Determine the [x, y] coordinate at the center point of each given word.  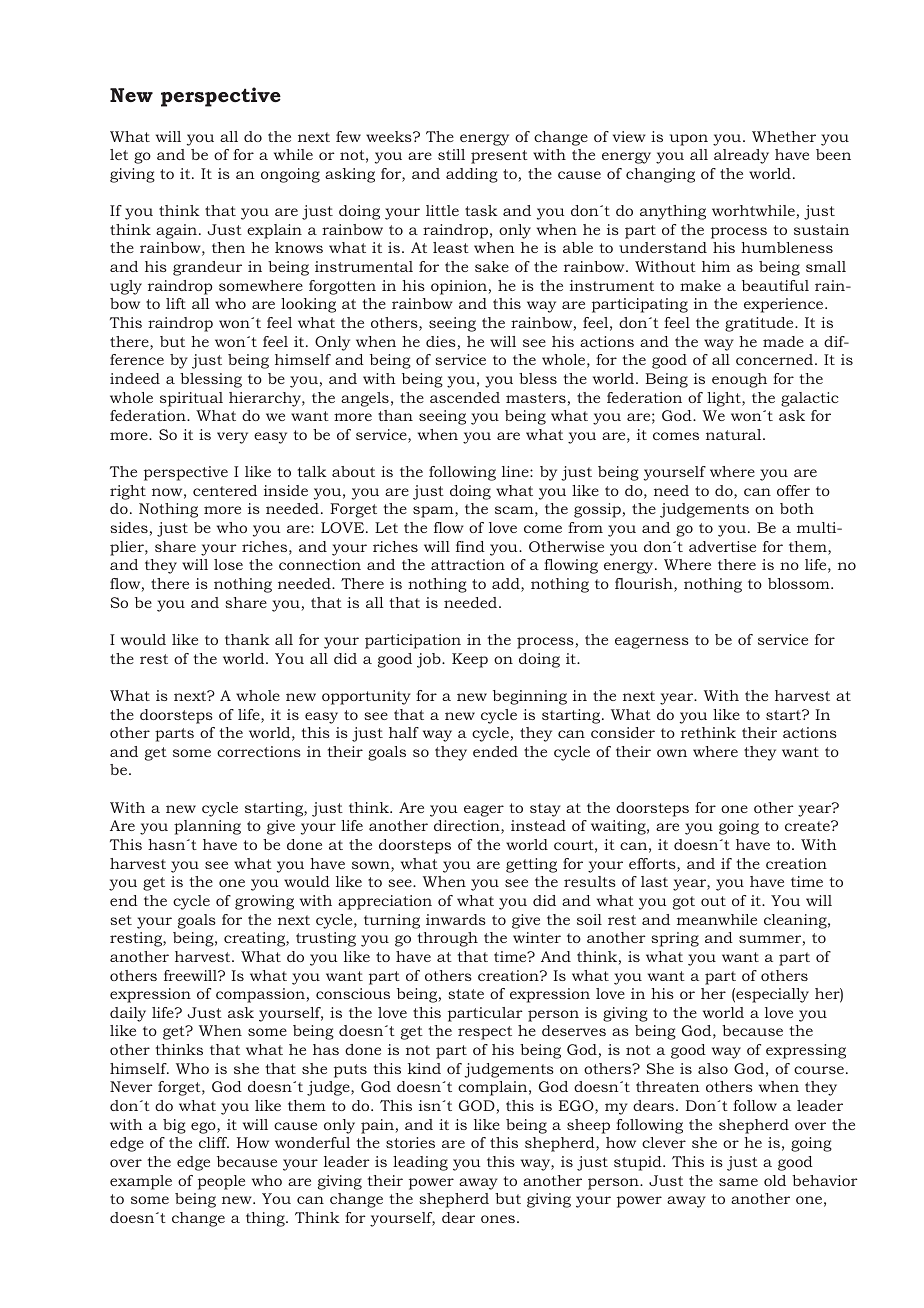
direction [468, 827]
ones [498, 1219]
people [221, 1182]
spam [434, 512]
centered [225, 490]
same [738, 1182]
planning [207, 827]
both [797, 508]
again [178, 231]
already [741, 156]
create [808, 826]
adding [472, 175]
